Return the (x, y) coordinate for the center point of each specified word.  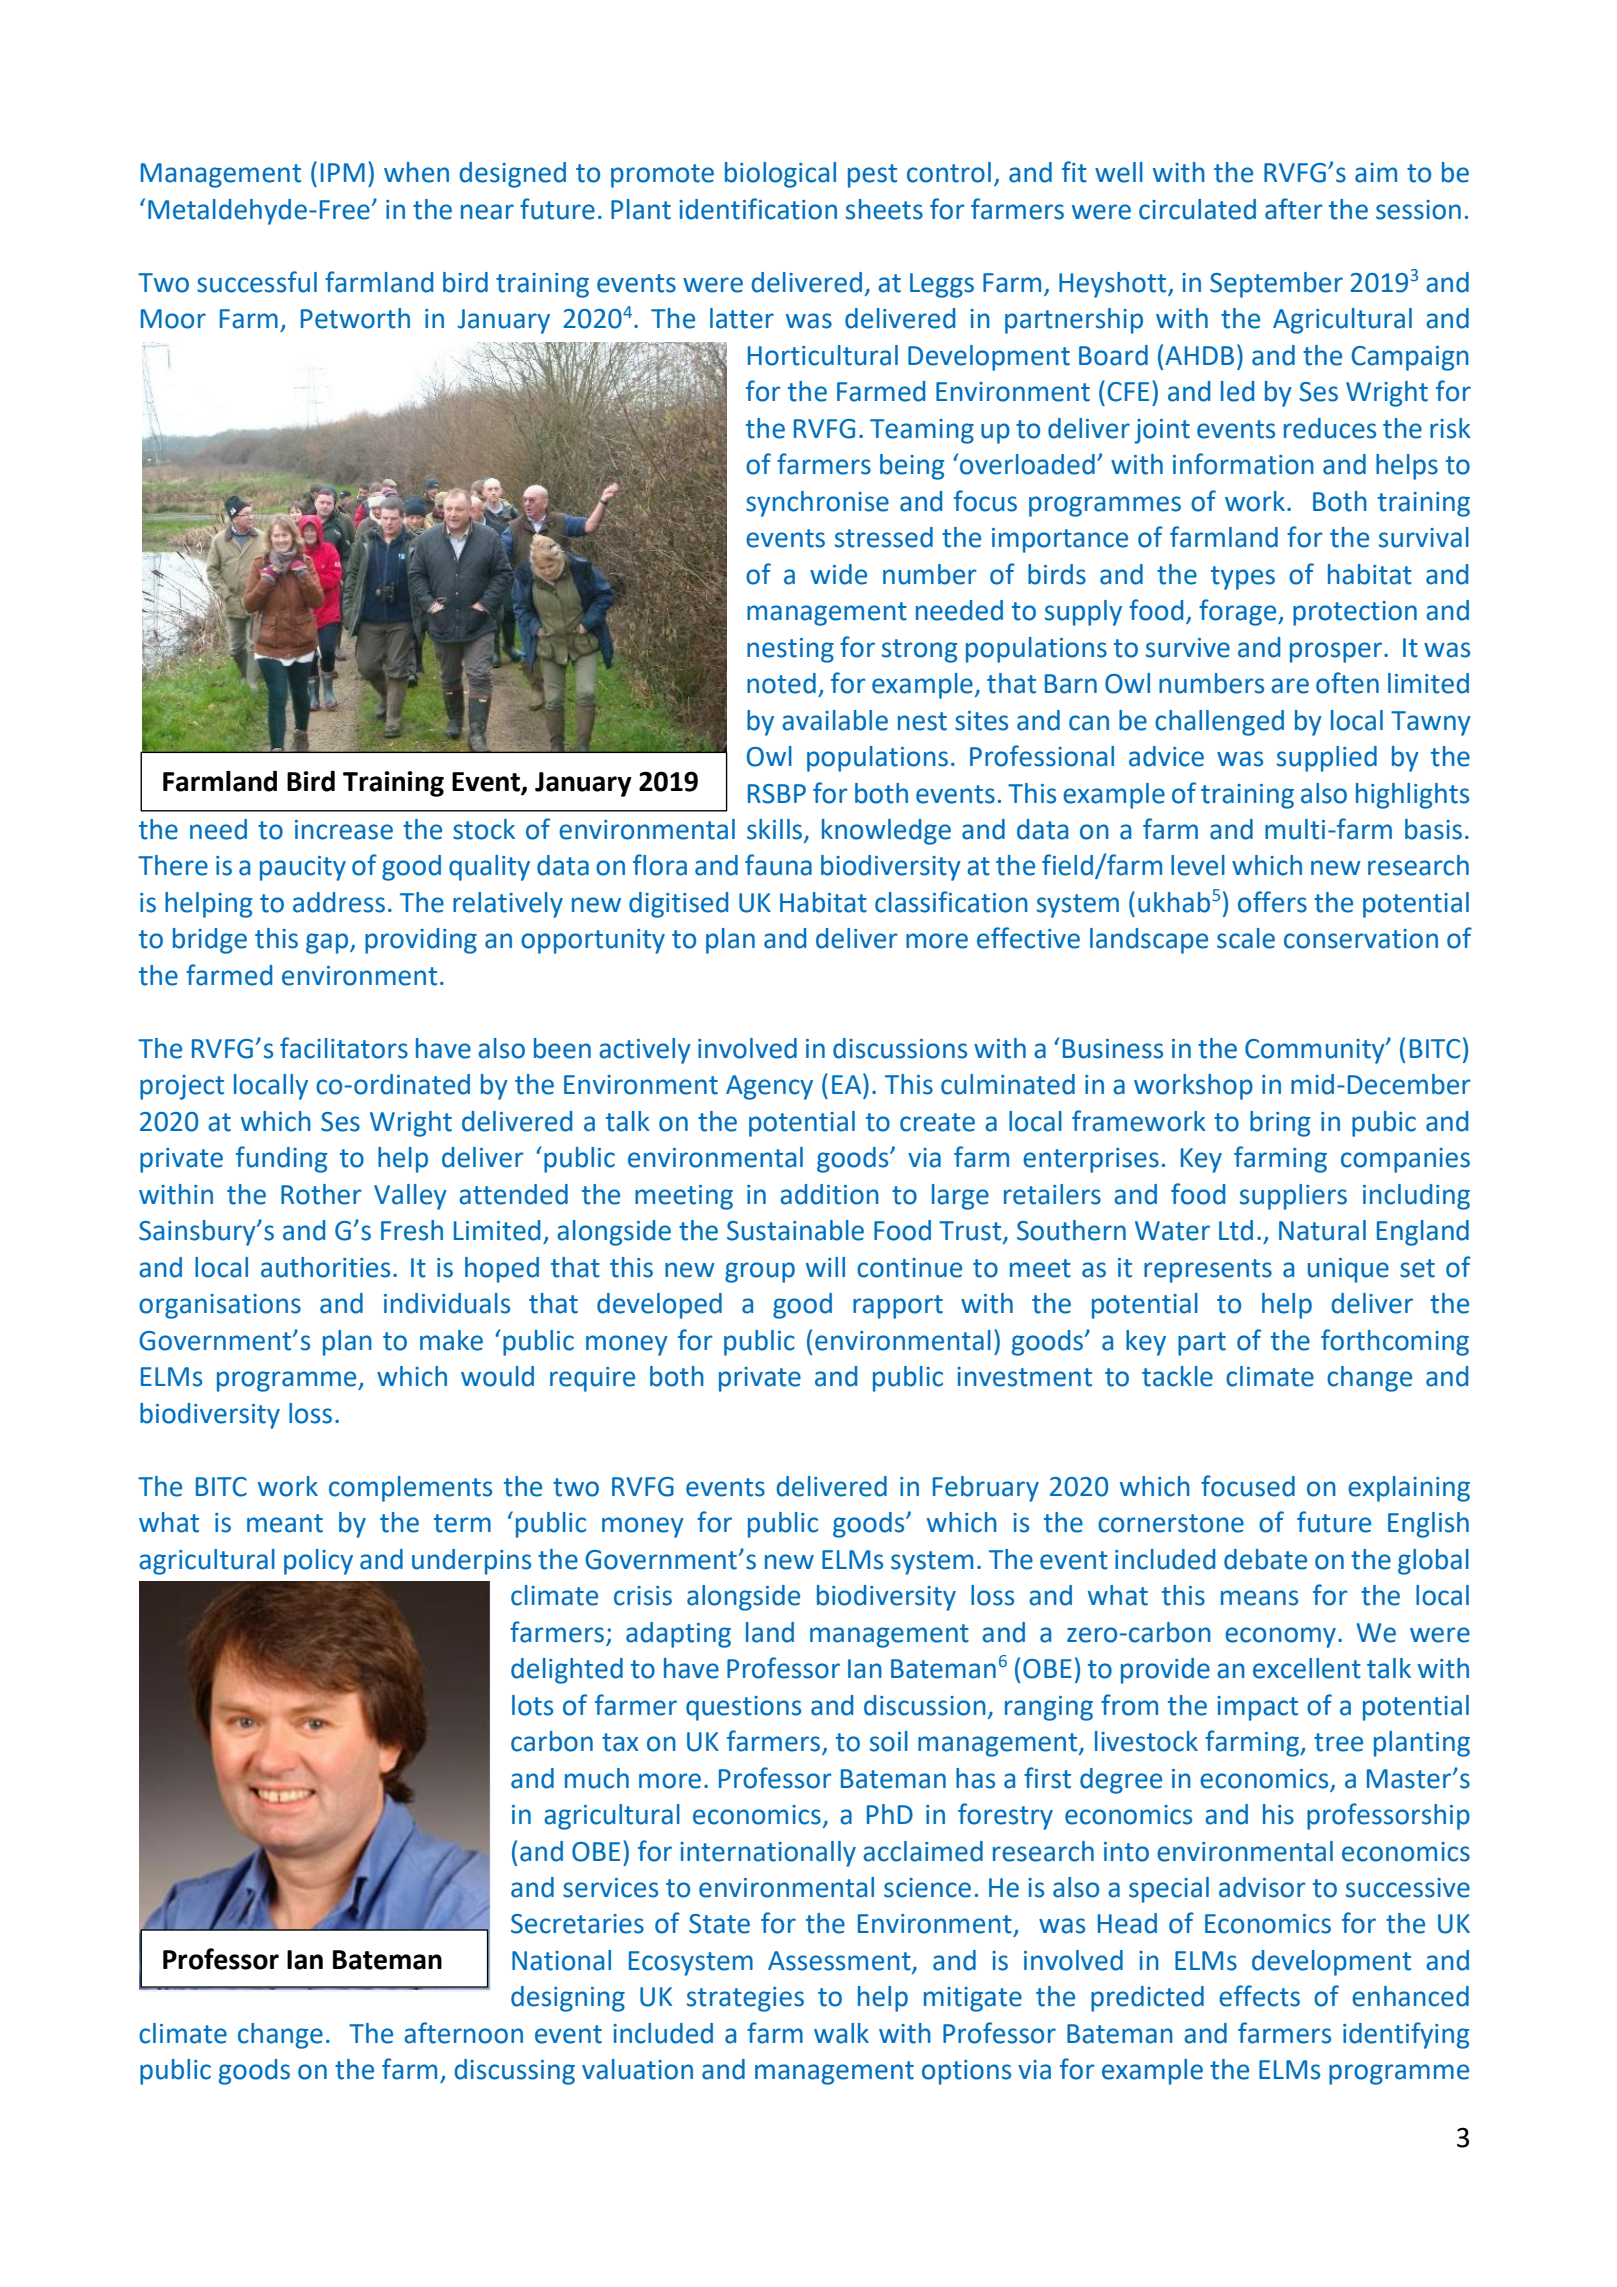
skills (774, 829)
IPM (343, 172)
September (1276, 285)
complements (410, 1489)
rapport (898, 1307)
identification (758, 209)
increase (344, 830)
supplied (1327, 759)
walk (841, 2033)
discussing (514, 2072)
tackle (1177, 1376)
